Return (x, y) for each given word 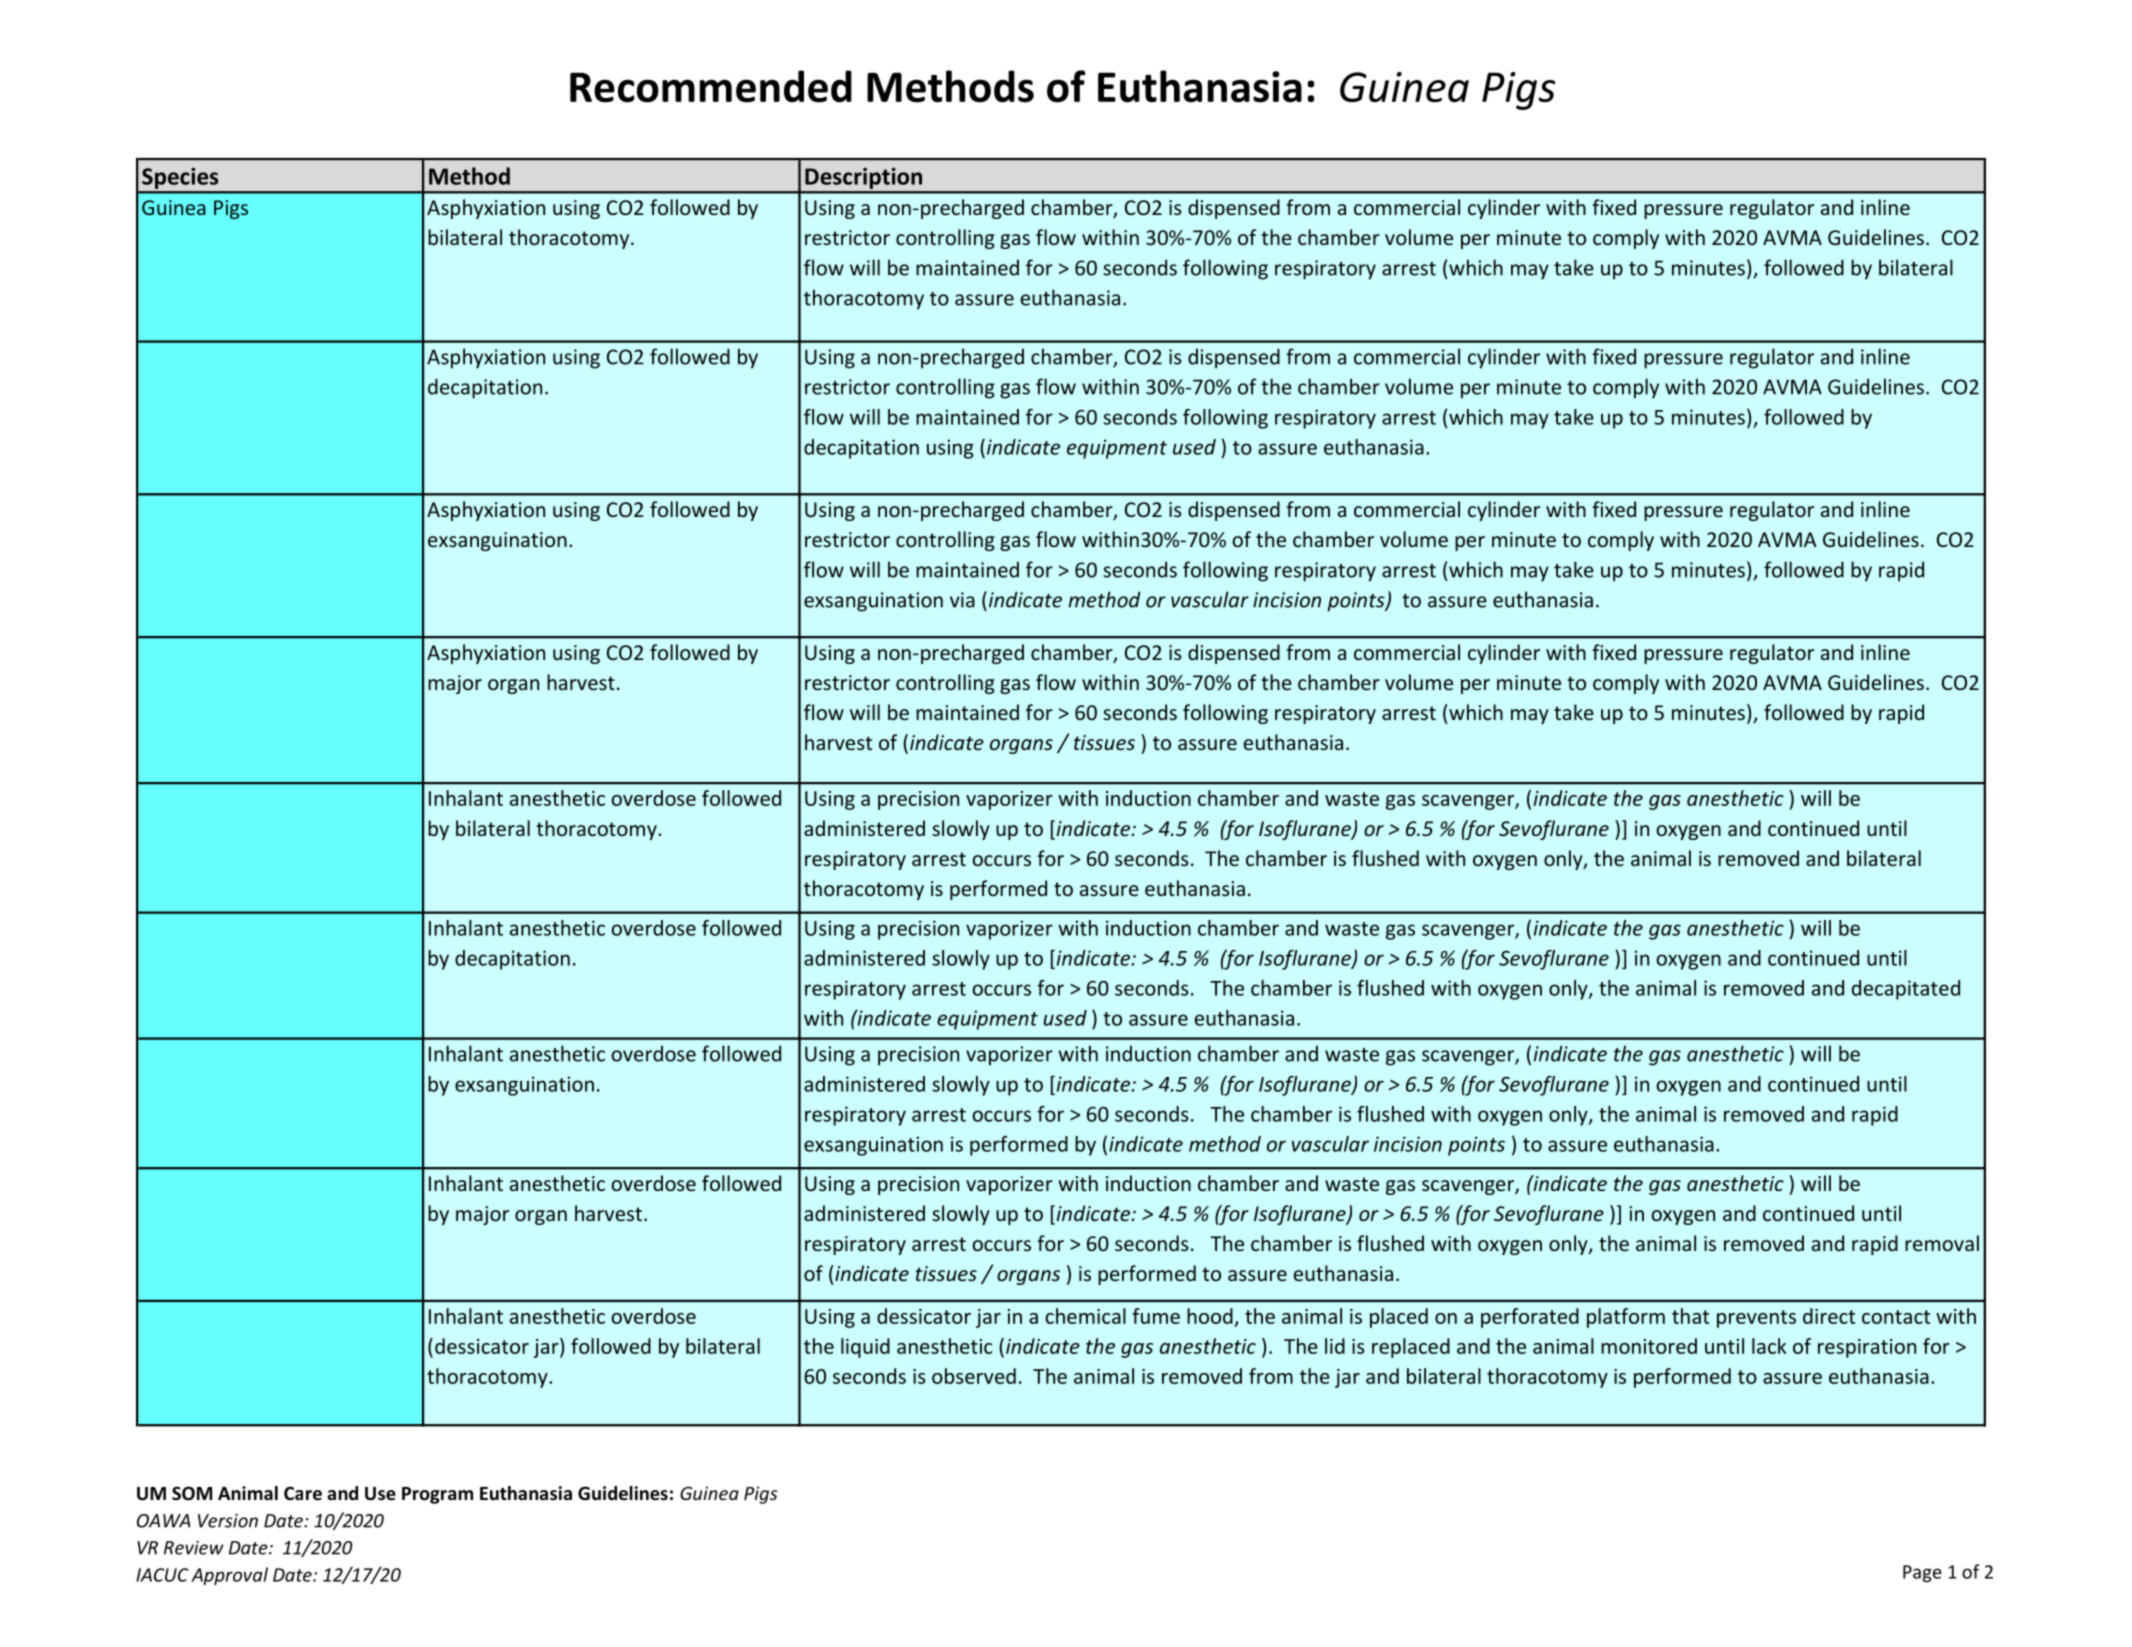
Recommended (711, 86)
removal (1942, 1243)
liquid (865, 1348)
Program (437, 1495)
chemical (1085, 1316)
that (1690, 1316)
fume (1156, 1316)
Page (1922, 1573)
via (962, 600)
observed (974, 1376)
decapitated (1906, 990)
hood (1210, 1316)
